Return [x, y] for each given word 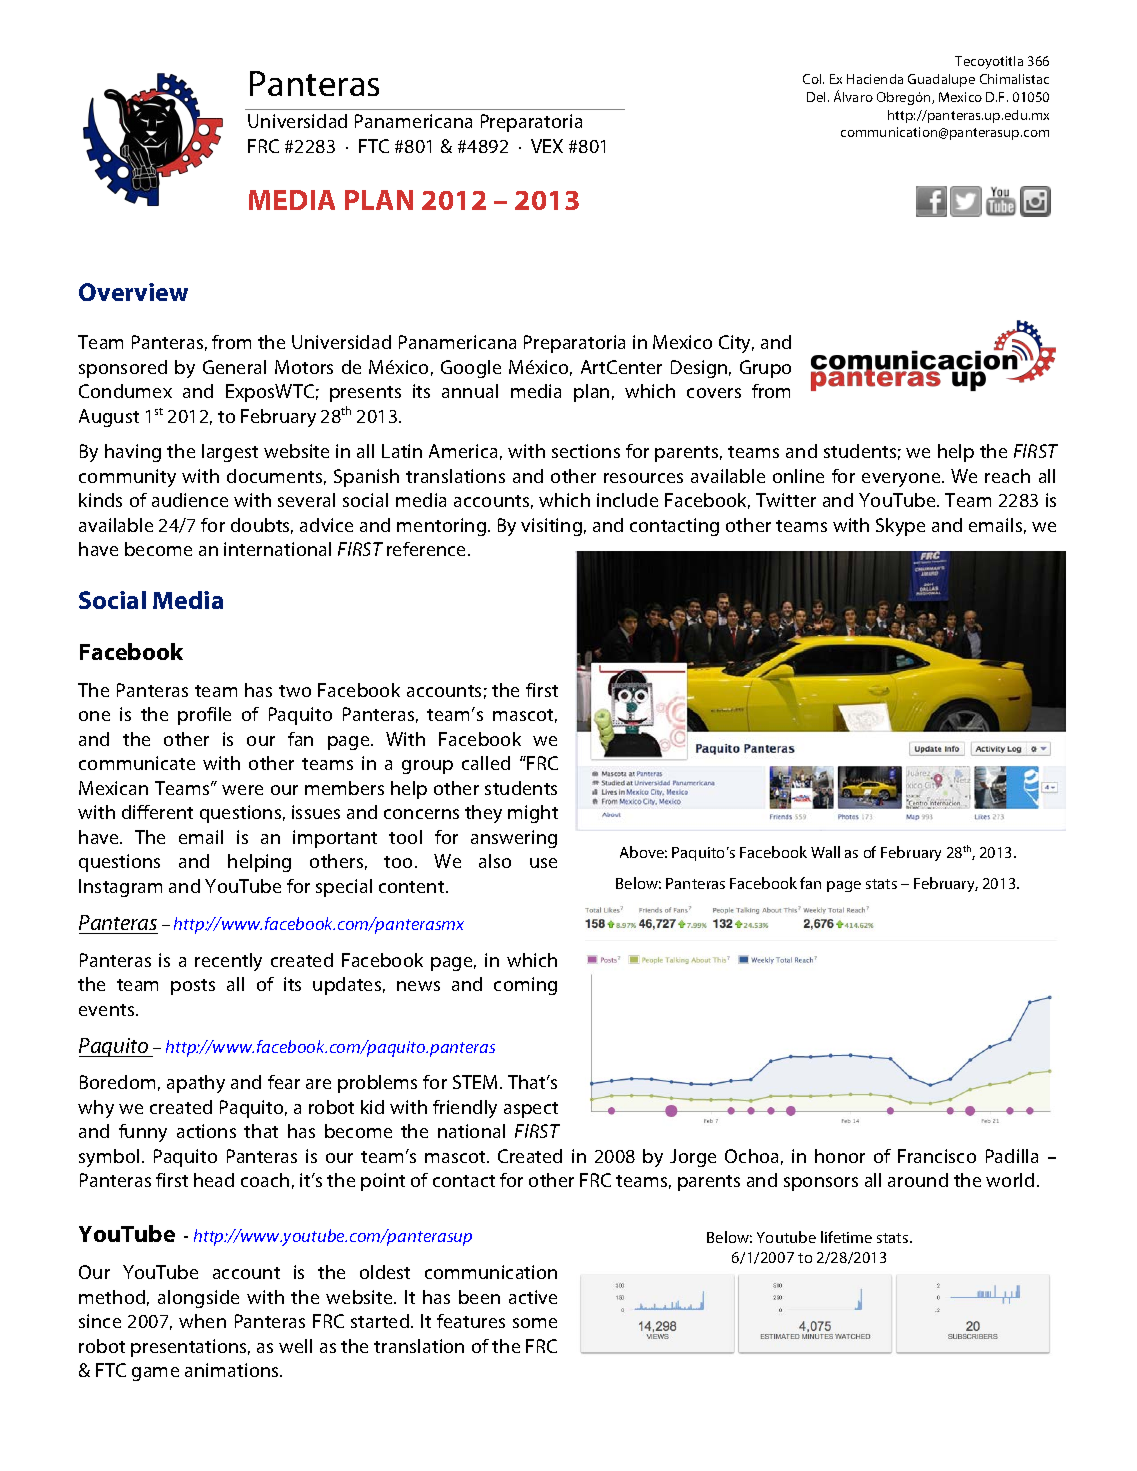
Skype [900, 527]
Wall [825, 852]
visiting [551, 527]
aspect [531, 1110]
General [234, 367]
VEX [547, 146]
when [202, 1321]
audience [190, 500]
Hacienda [875, 79]
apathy [196, 1084]
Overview [133, 292]
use [543, 863]
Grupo [765, 369]
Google [471, 369]
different [157, 812]
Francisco [937, 1156]
